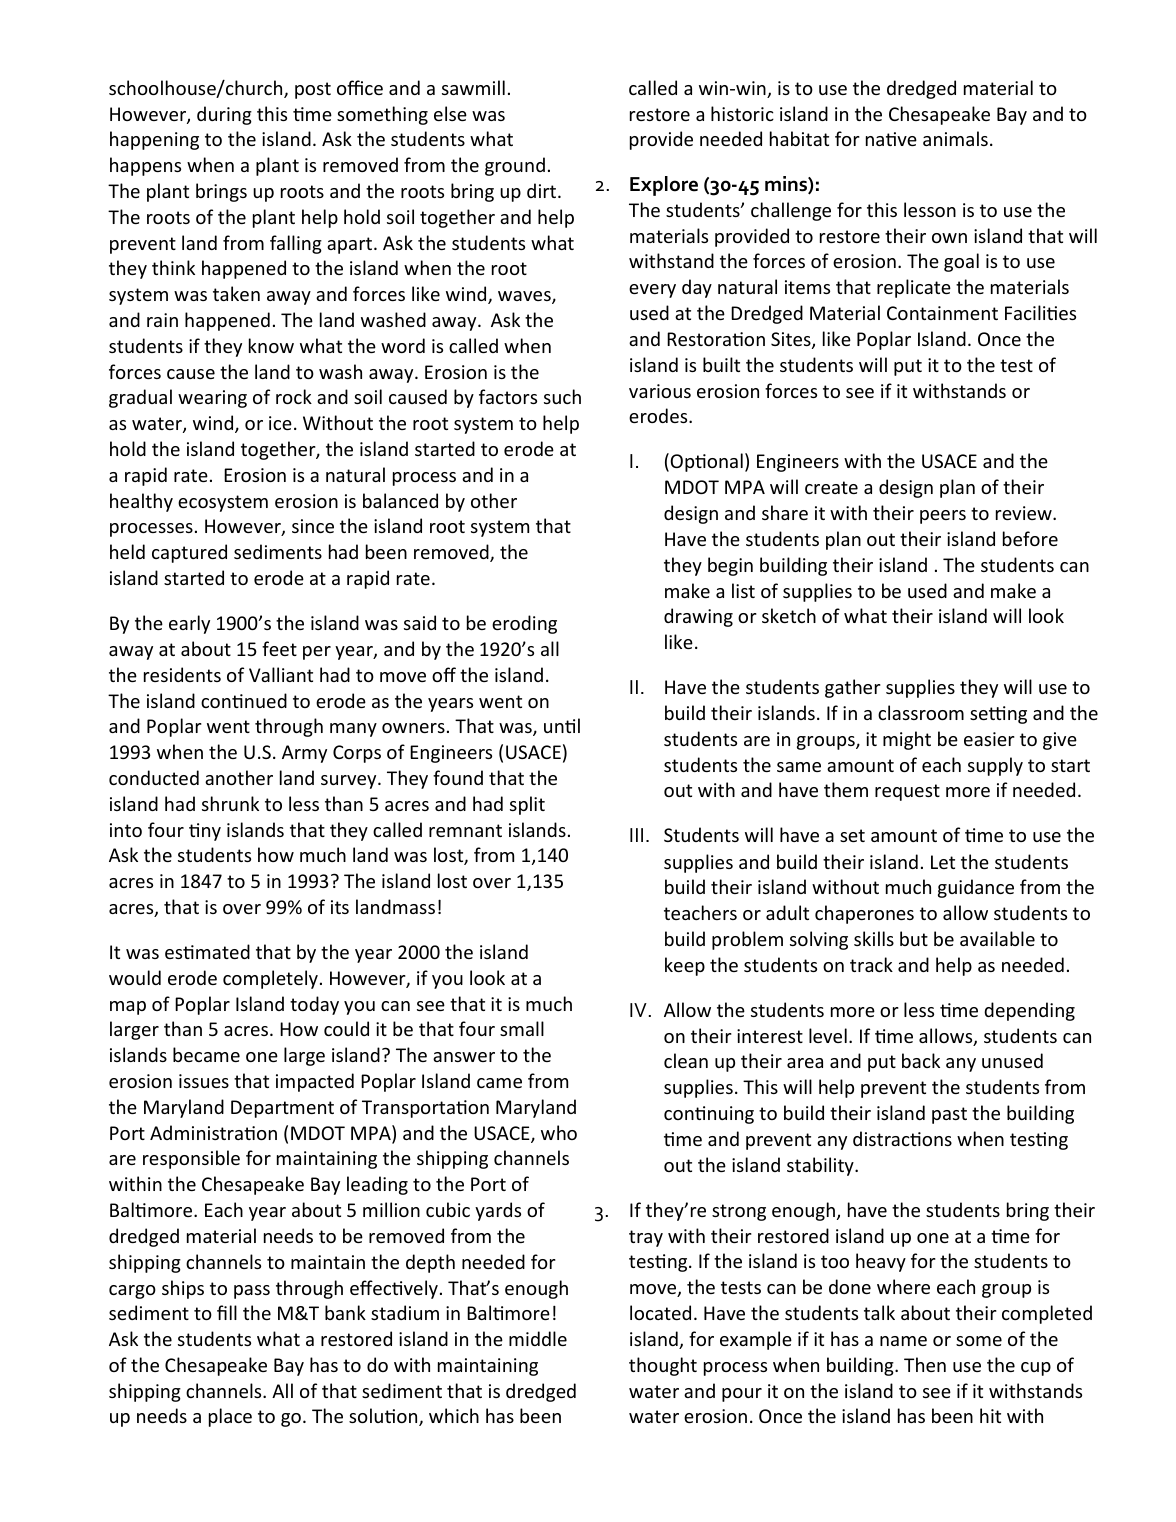 The width and height of the screenshot is (1176, 1522). Describe the element at coordinates (562, 725) in the screenshot. I see `until` at that location.
